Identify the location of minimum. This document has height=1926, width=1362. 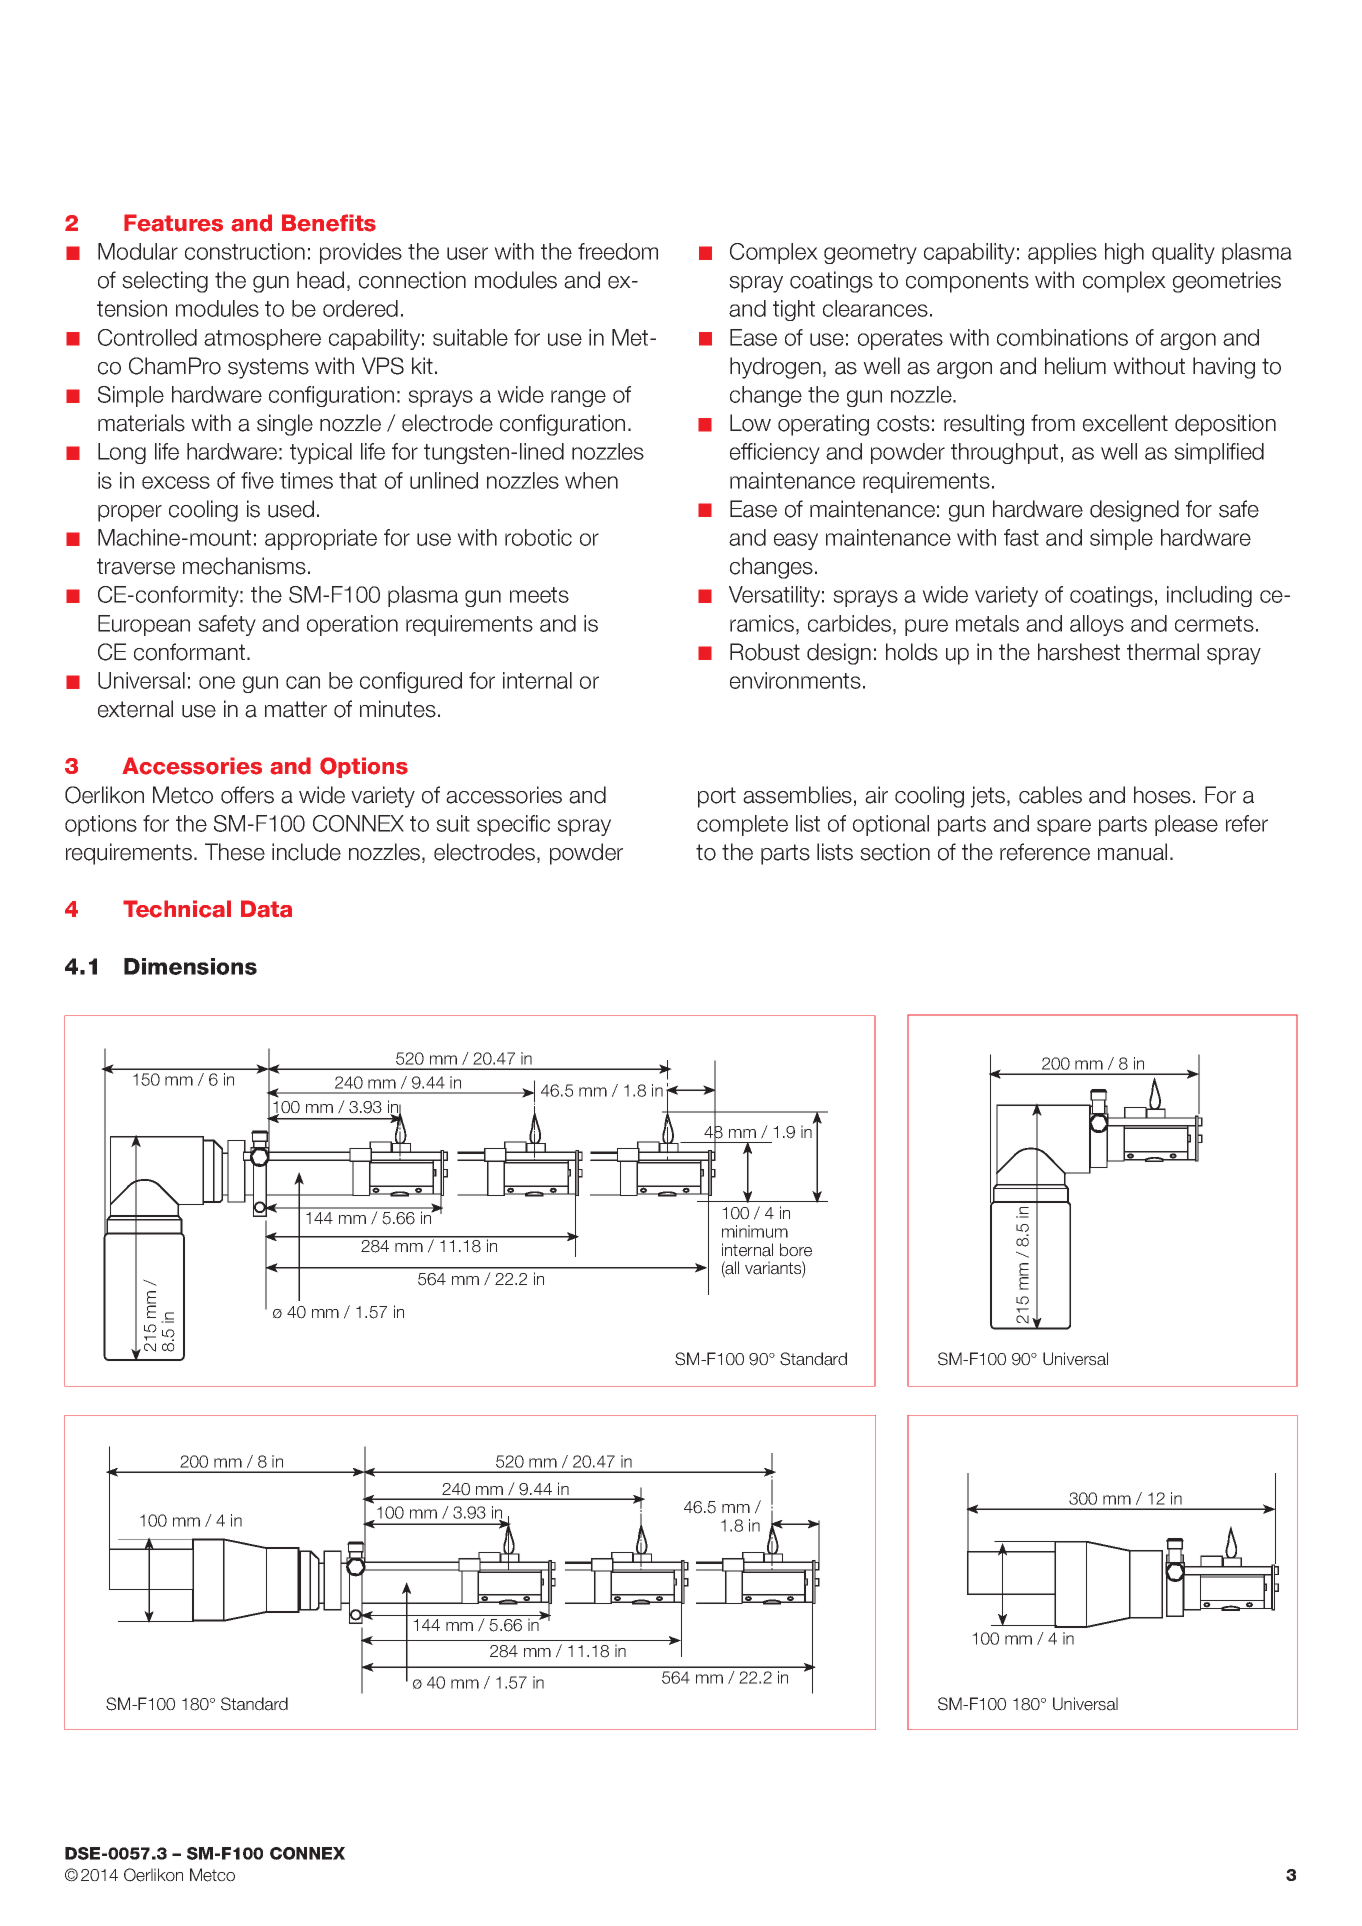
(755, 1231).
